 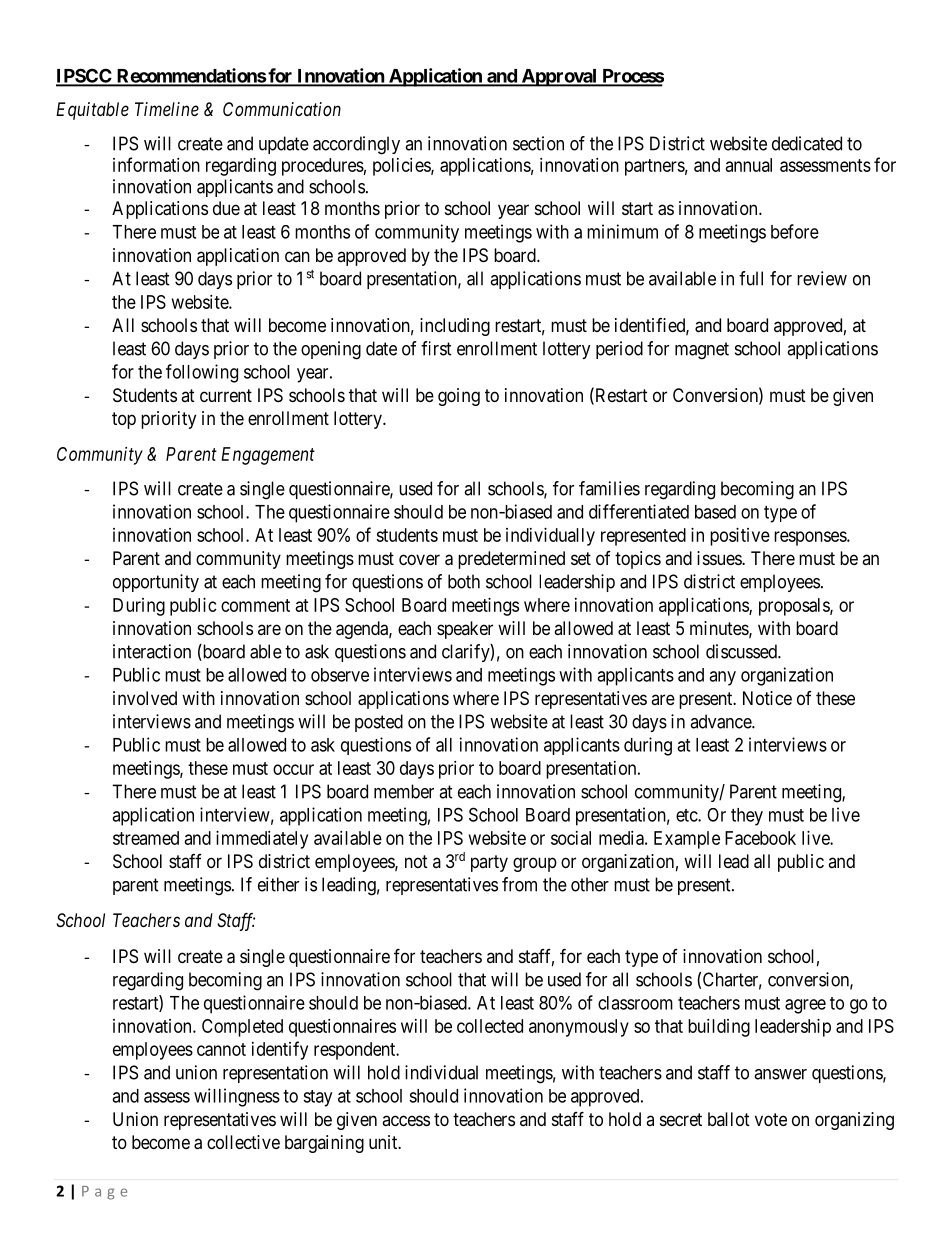 What do you see at coordinates (465, 630) in the page?
I see `speaker` at bounding box center [465, 630].
